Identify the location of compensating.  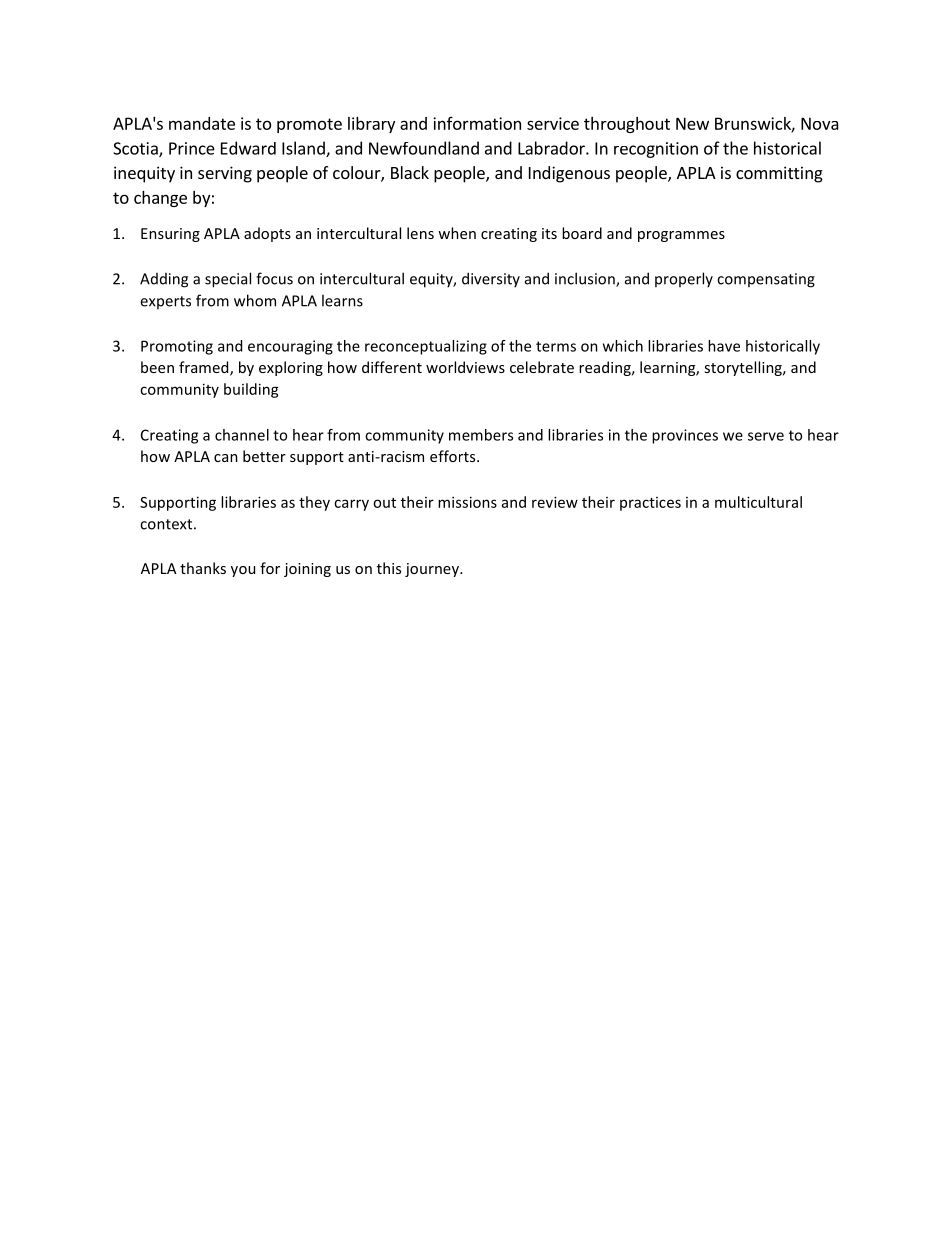
(766, 280).
